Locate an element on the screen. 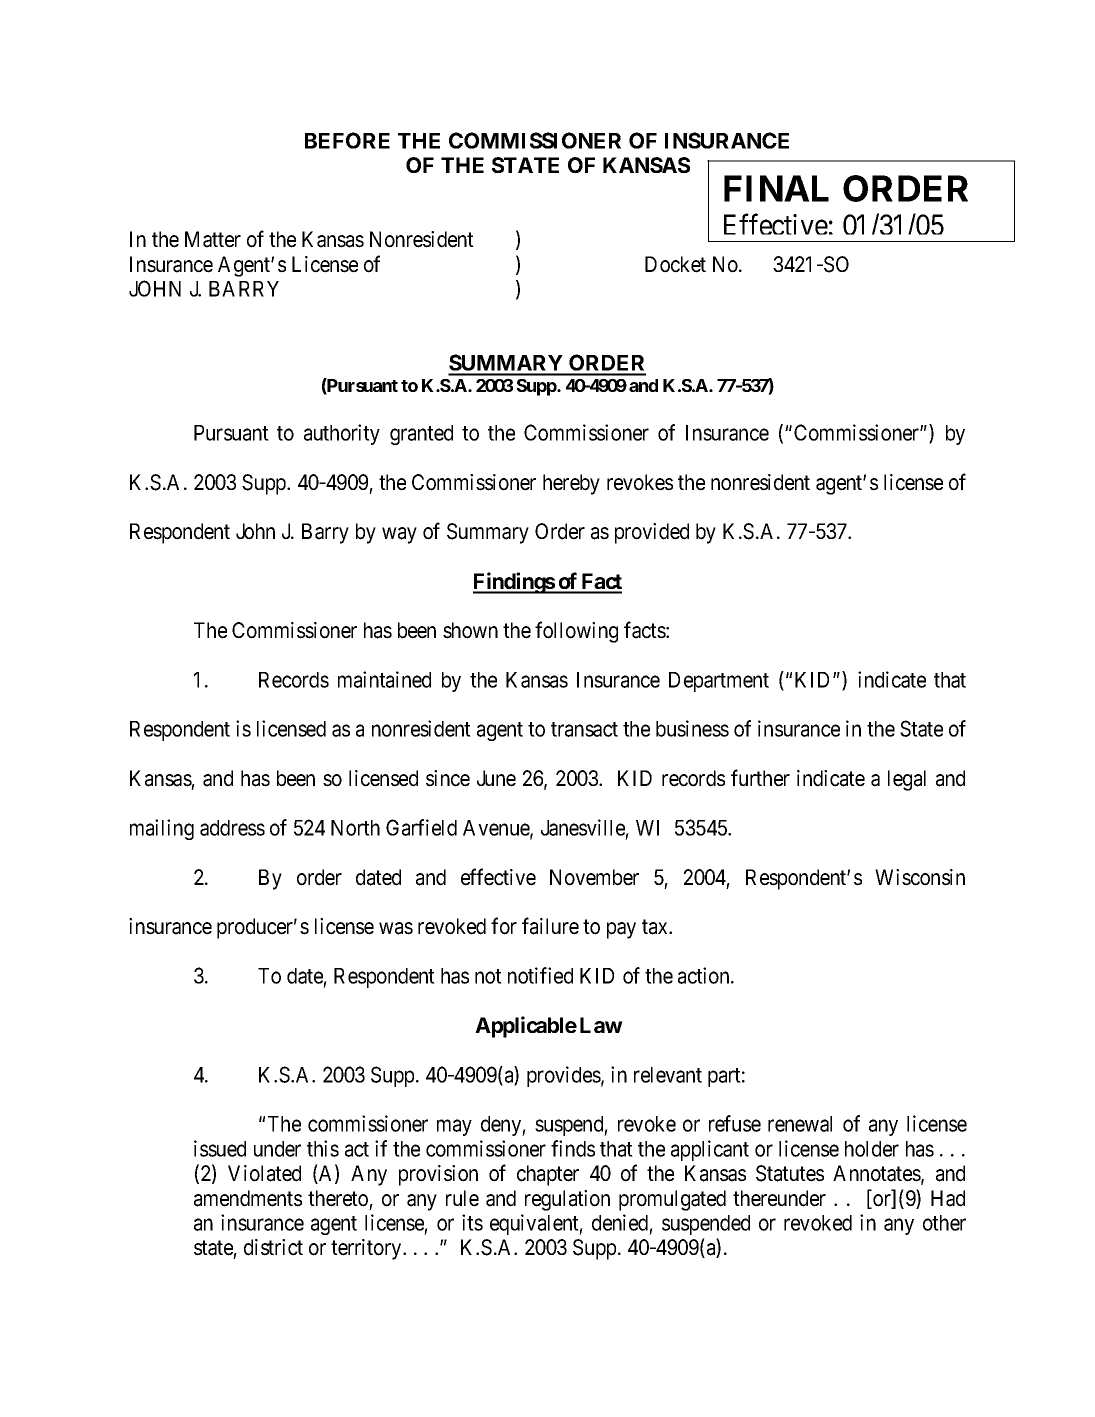  action is located at coordinates (705, 975).
